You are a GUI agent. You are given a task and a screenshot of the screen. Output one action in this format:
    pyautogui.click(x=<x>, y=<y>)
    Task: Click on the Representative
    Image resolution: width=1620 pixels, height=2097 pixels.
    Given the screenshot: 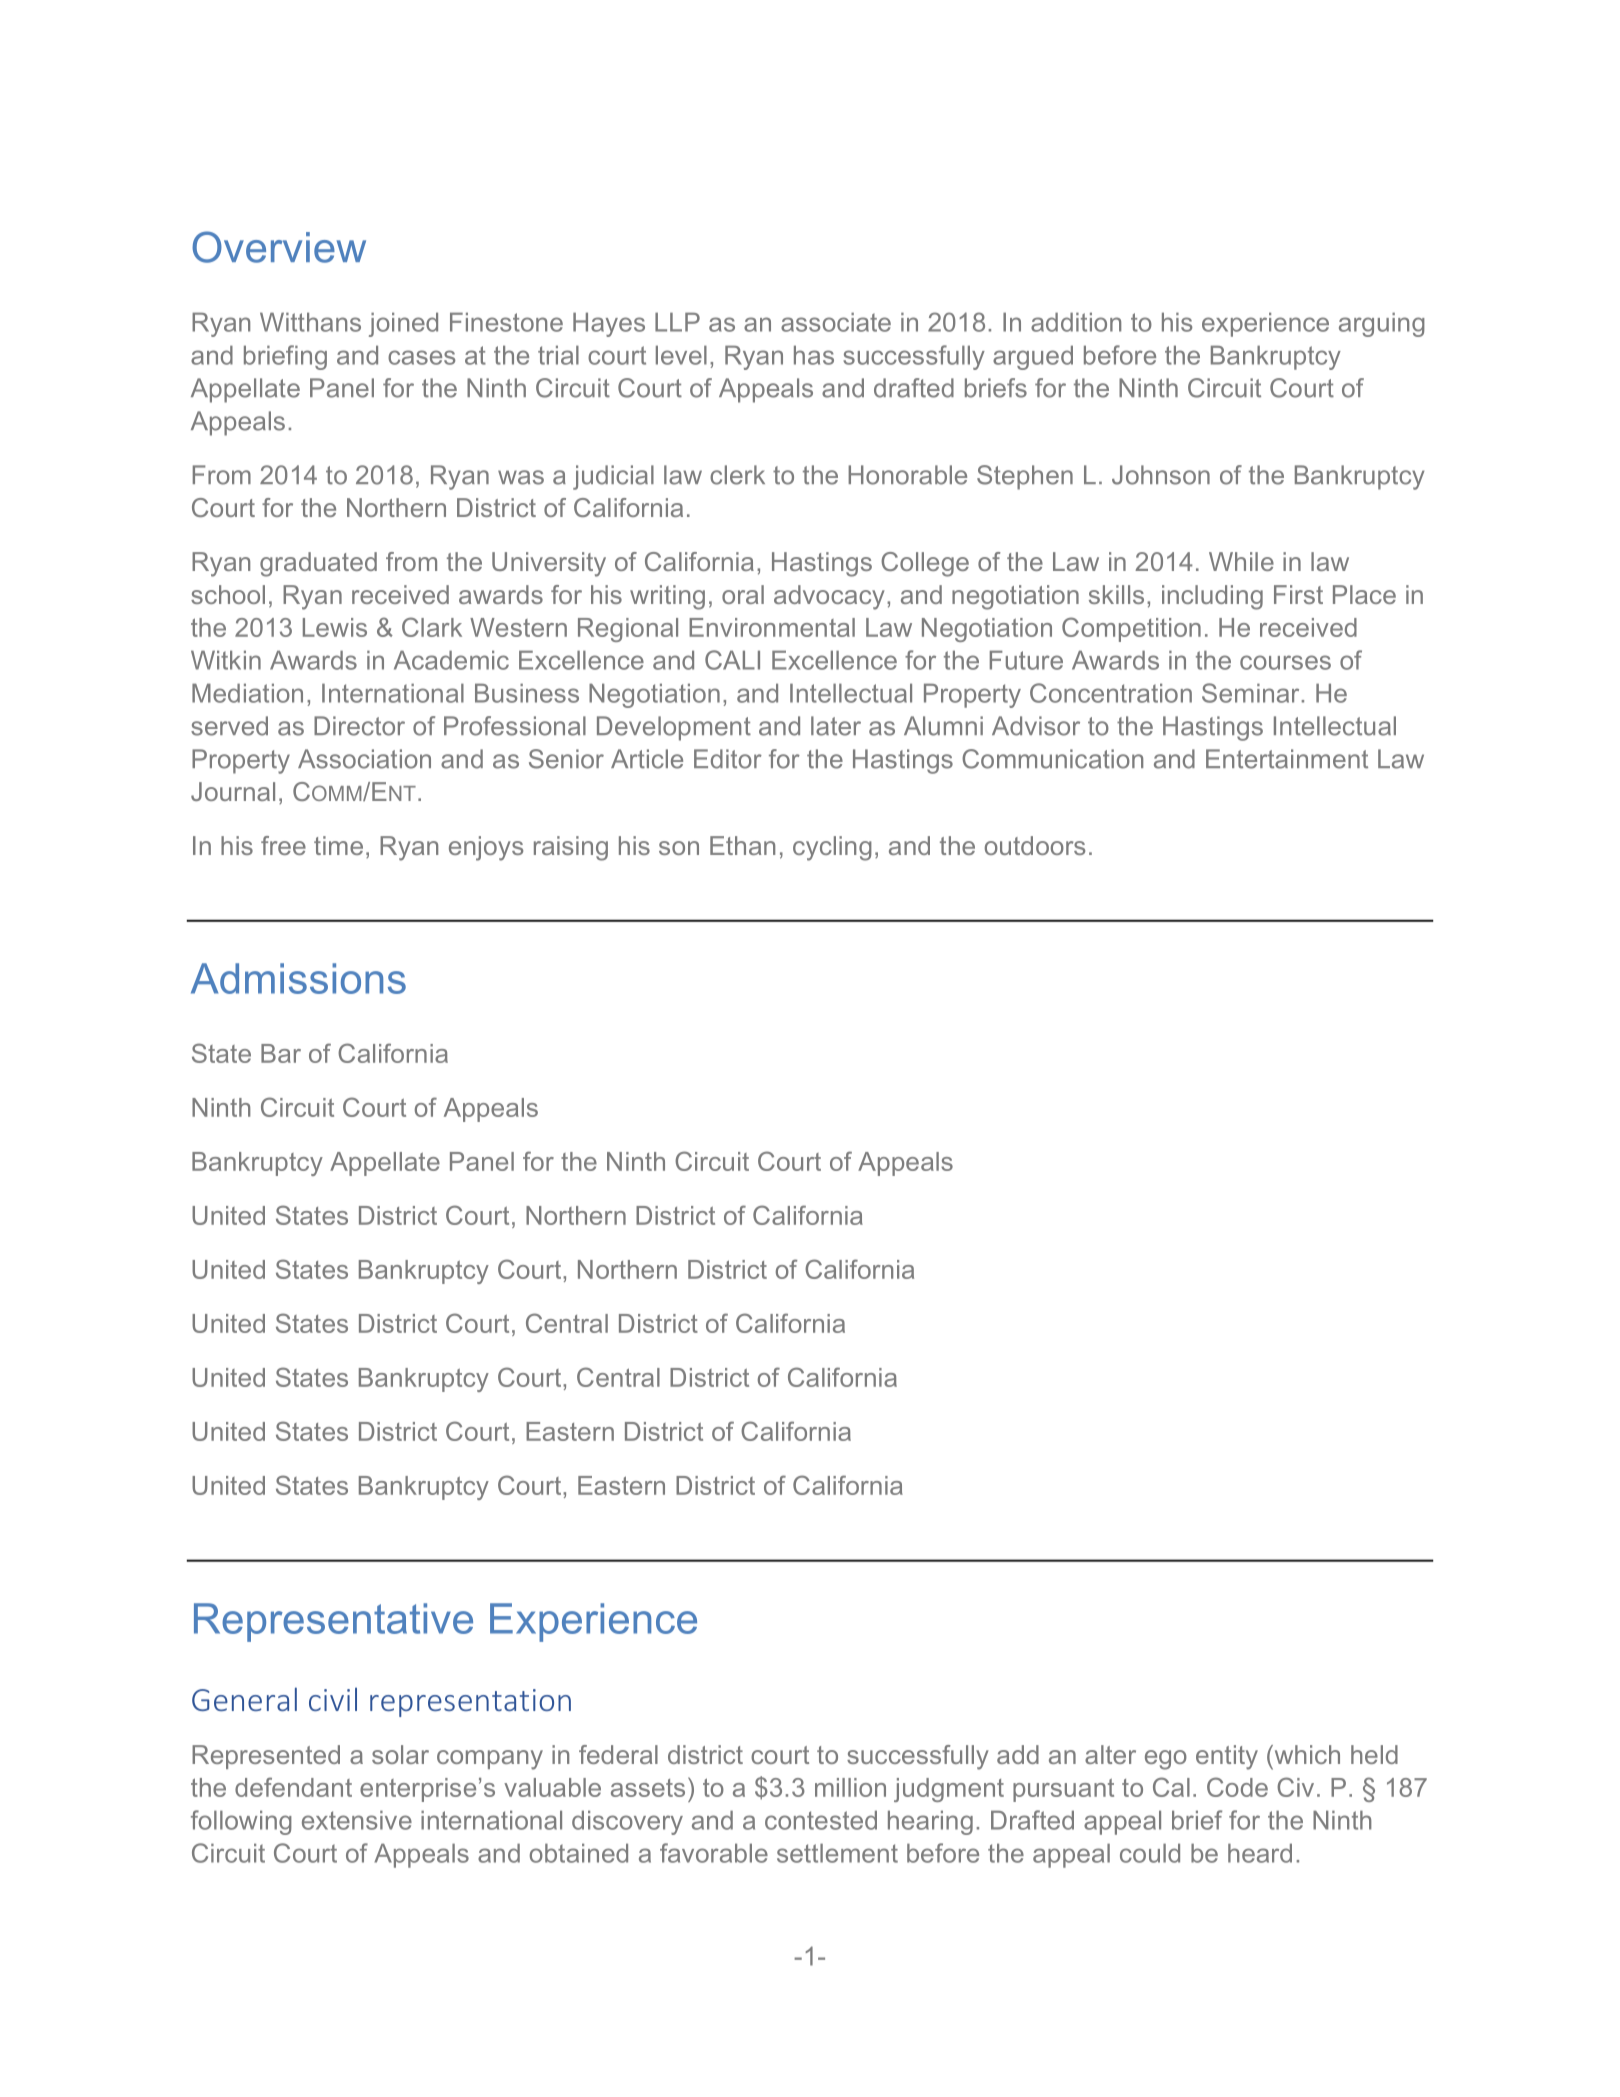 What is the action you would take?
    pyautogui.click(x=333, y=1622)
